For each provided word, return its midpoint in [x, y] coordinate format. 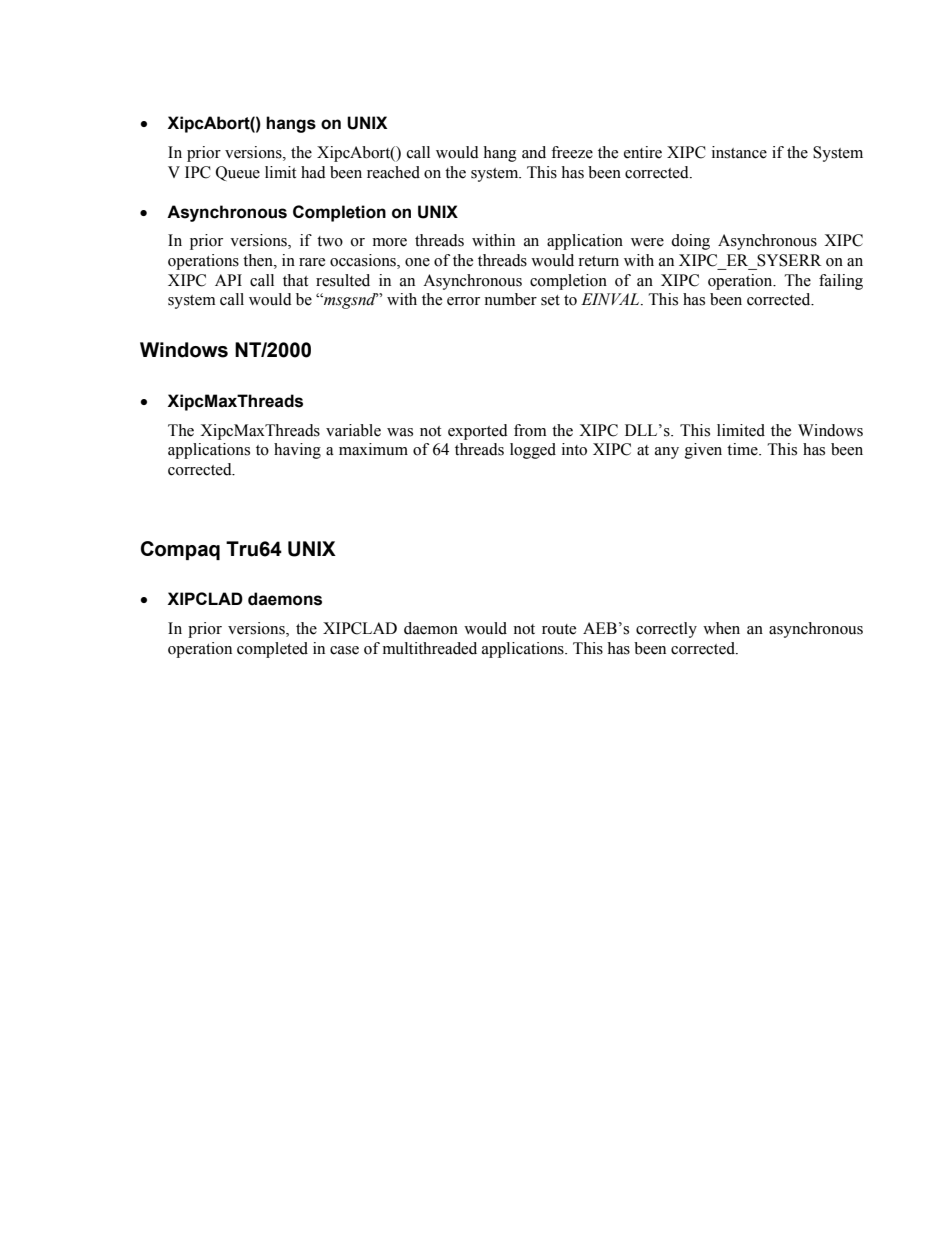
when [721, 628]
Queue [238, 173]
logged [533, 451]
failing [841, 282]
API [228, 280]
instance [739, 152]
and [534, 152]
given [703, 451]
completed [272, 650]
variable [353, 430]
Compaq [180, 550]
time [743, 449]
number [510, 299]
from [530, 430]
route [559, 629]
